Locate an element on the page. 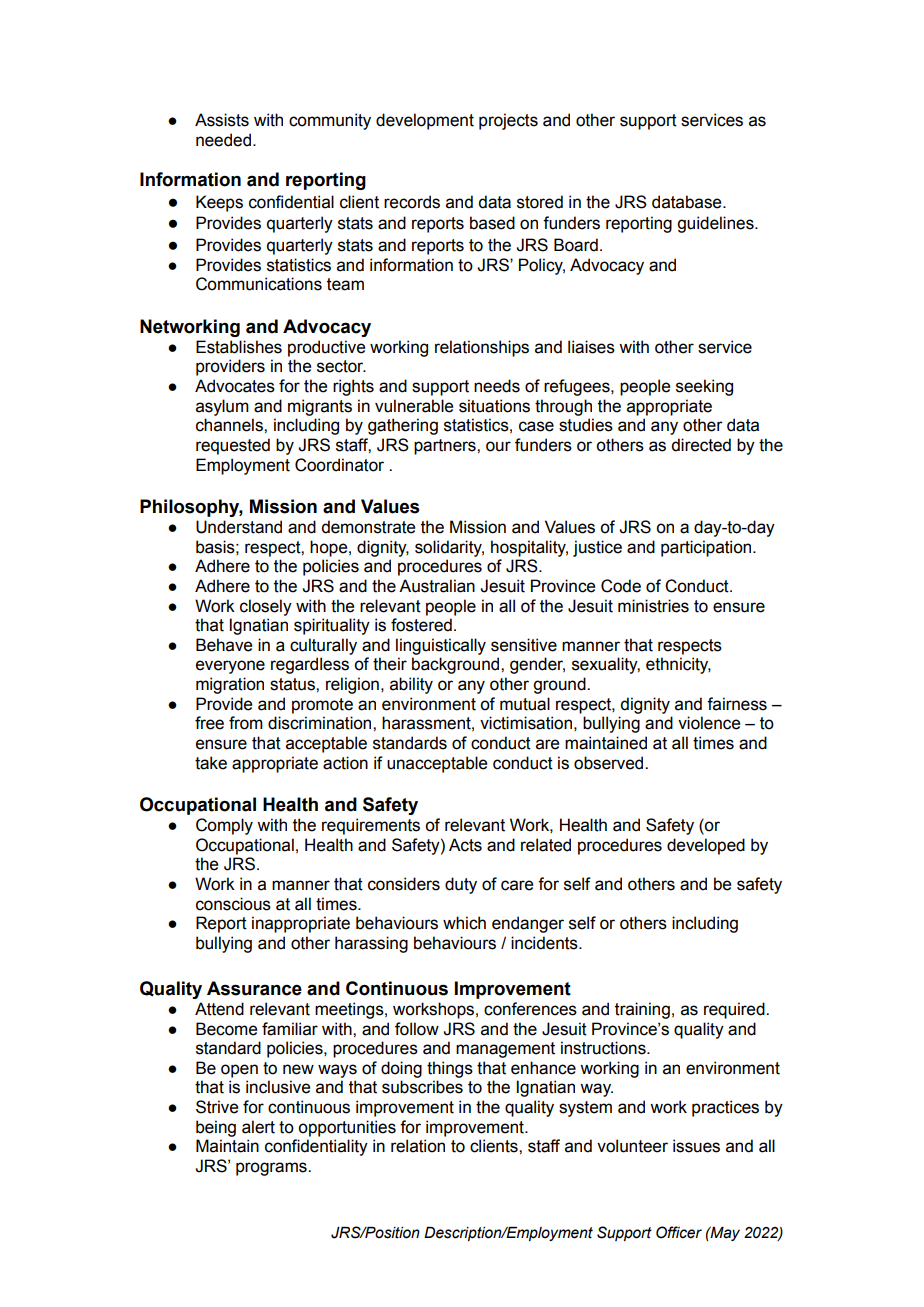 This document has height=1307, width=924. needed is located at coordinates (223, 140).
